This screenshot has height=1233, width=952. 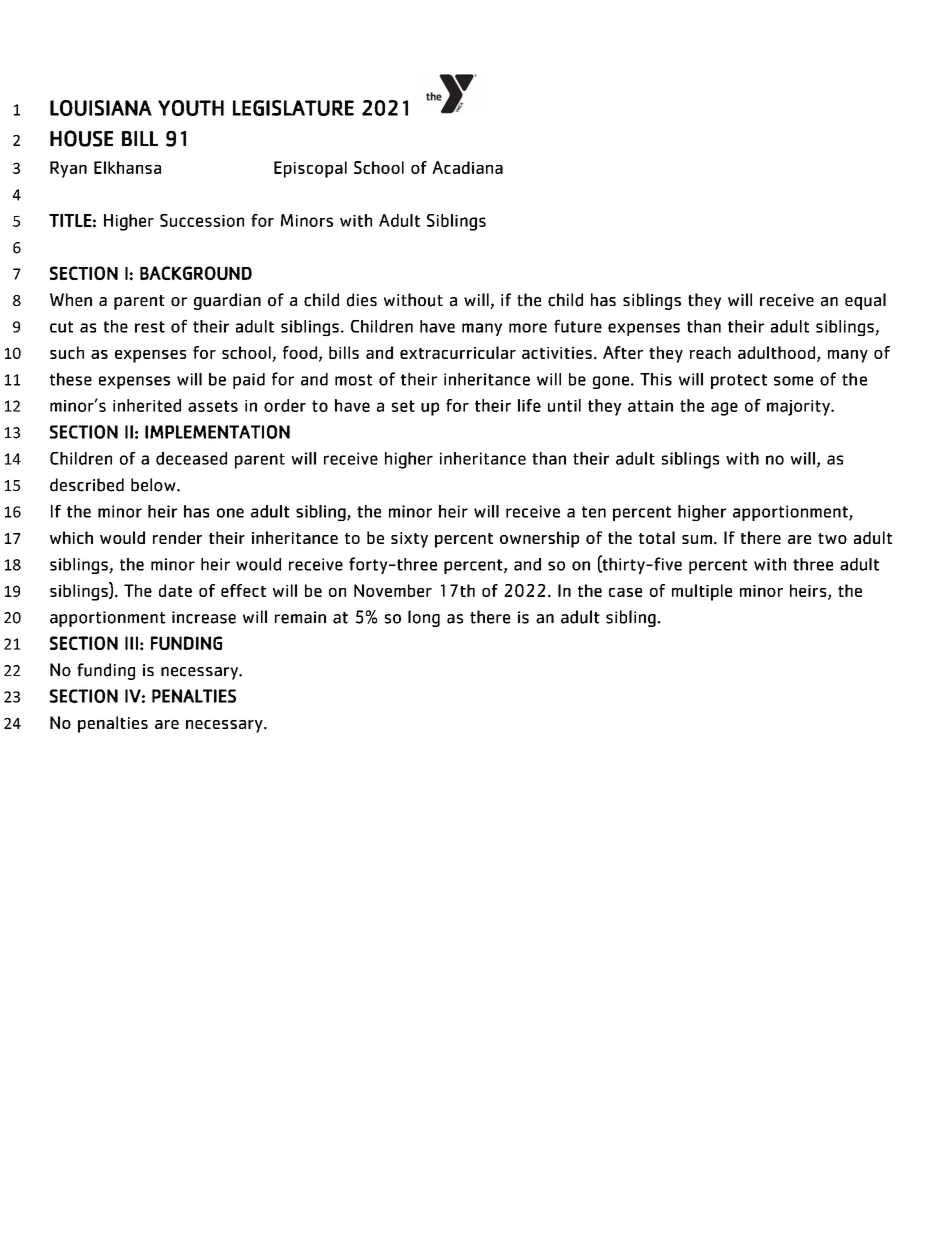 I want to click on YOUTH, so click(x=191, y=108).
